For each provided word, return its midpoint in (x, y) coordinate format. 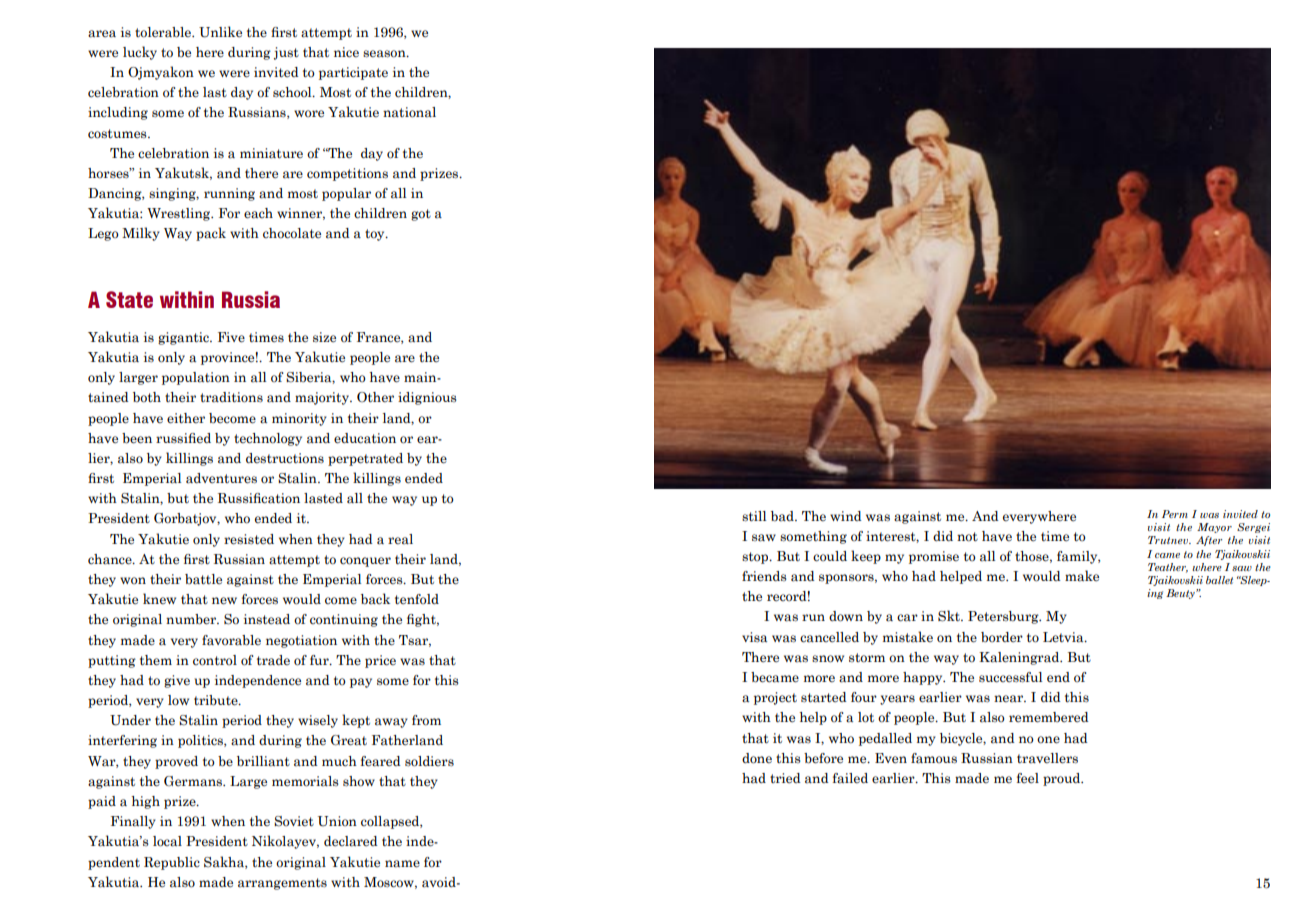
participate (353, 73)
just (286, 53)
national (409, 112)
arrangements (282, 884)
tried (785, 778)
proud (1063, 779)
